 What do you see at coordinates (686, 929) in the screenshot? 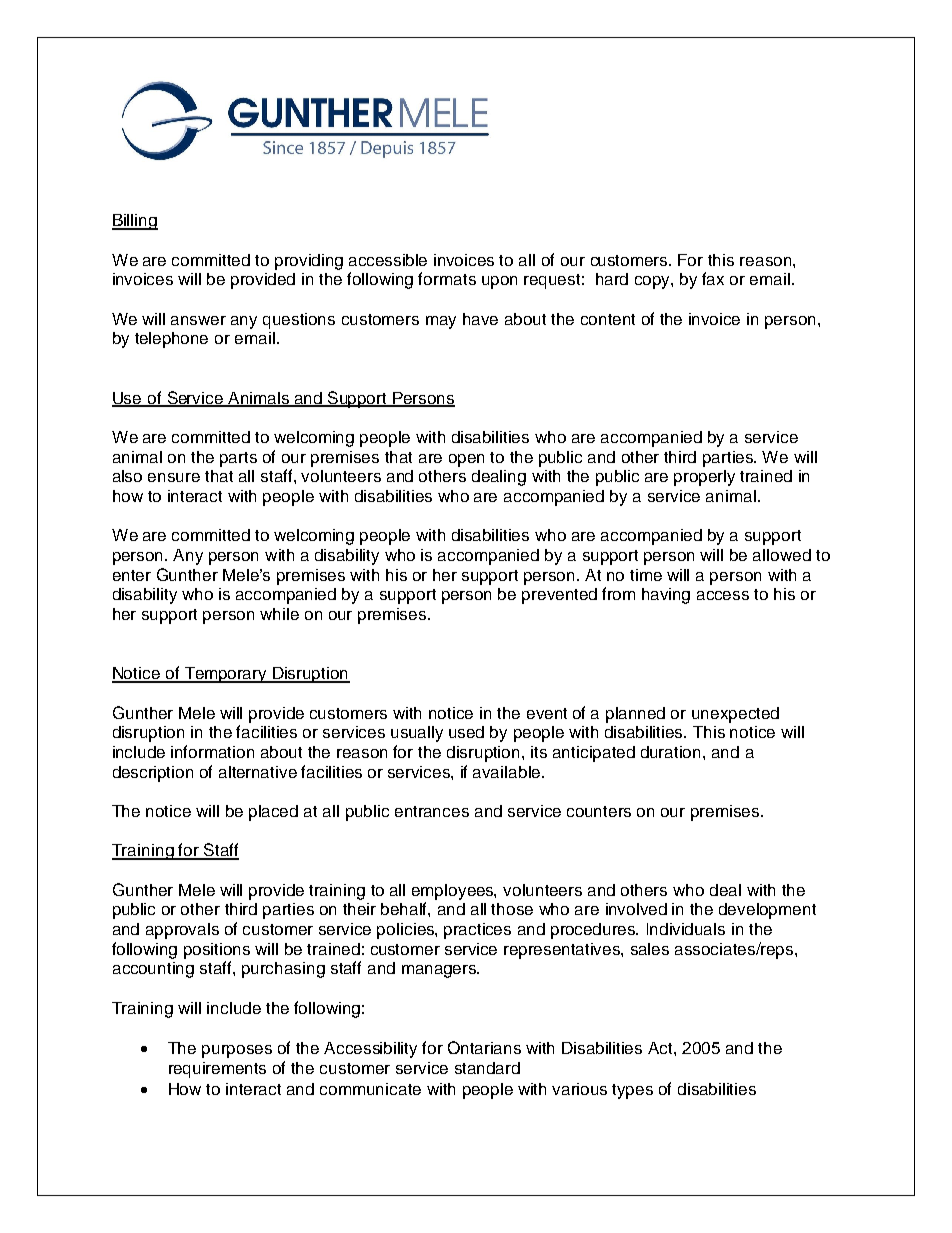
I see `Individuals` at bounding box center [686, 929].
